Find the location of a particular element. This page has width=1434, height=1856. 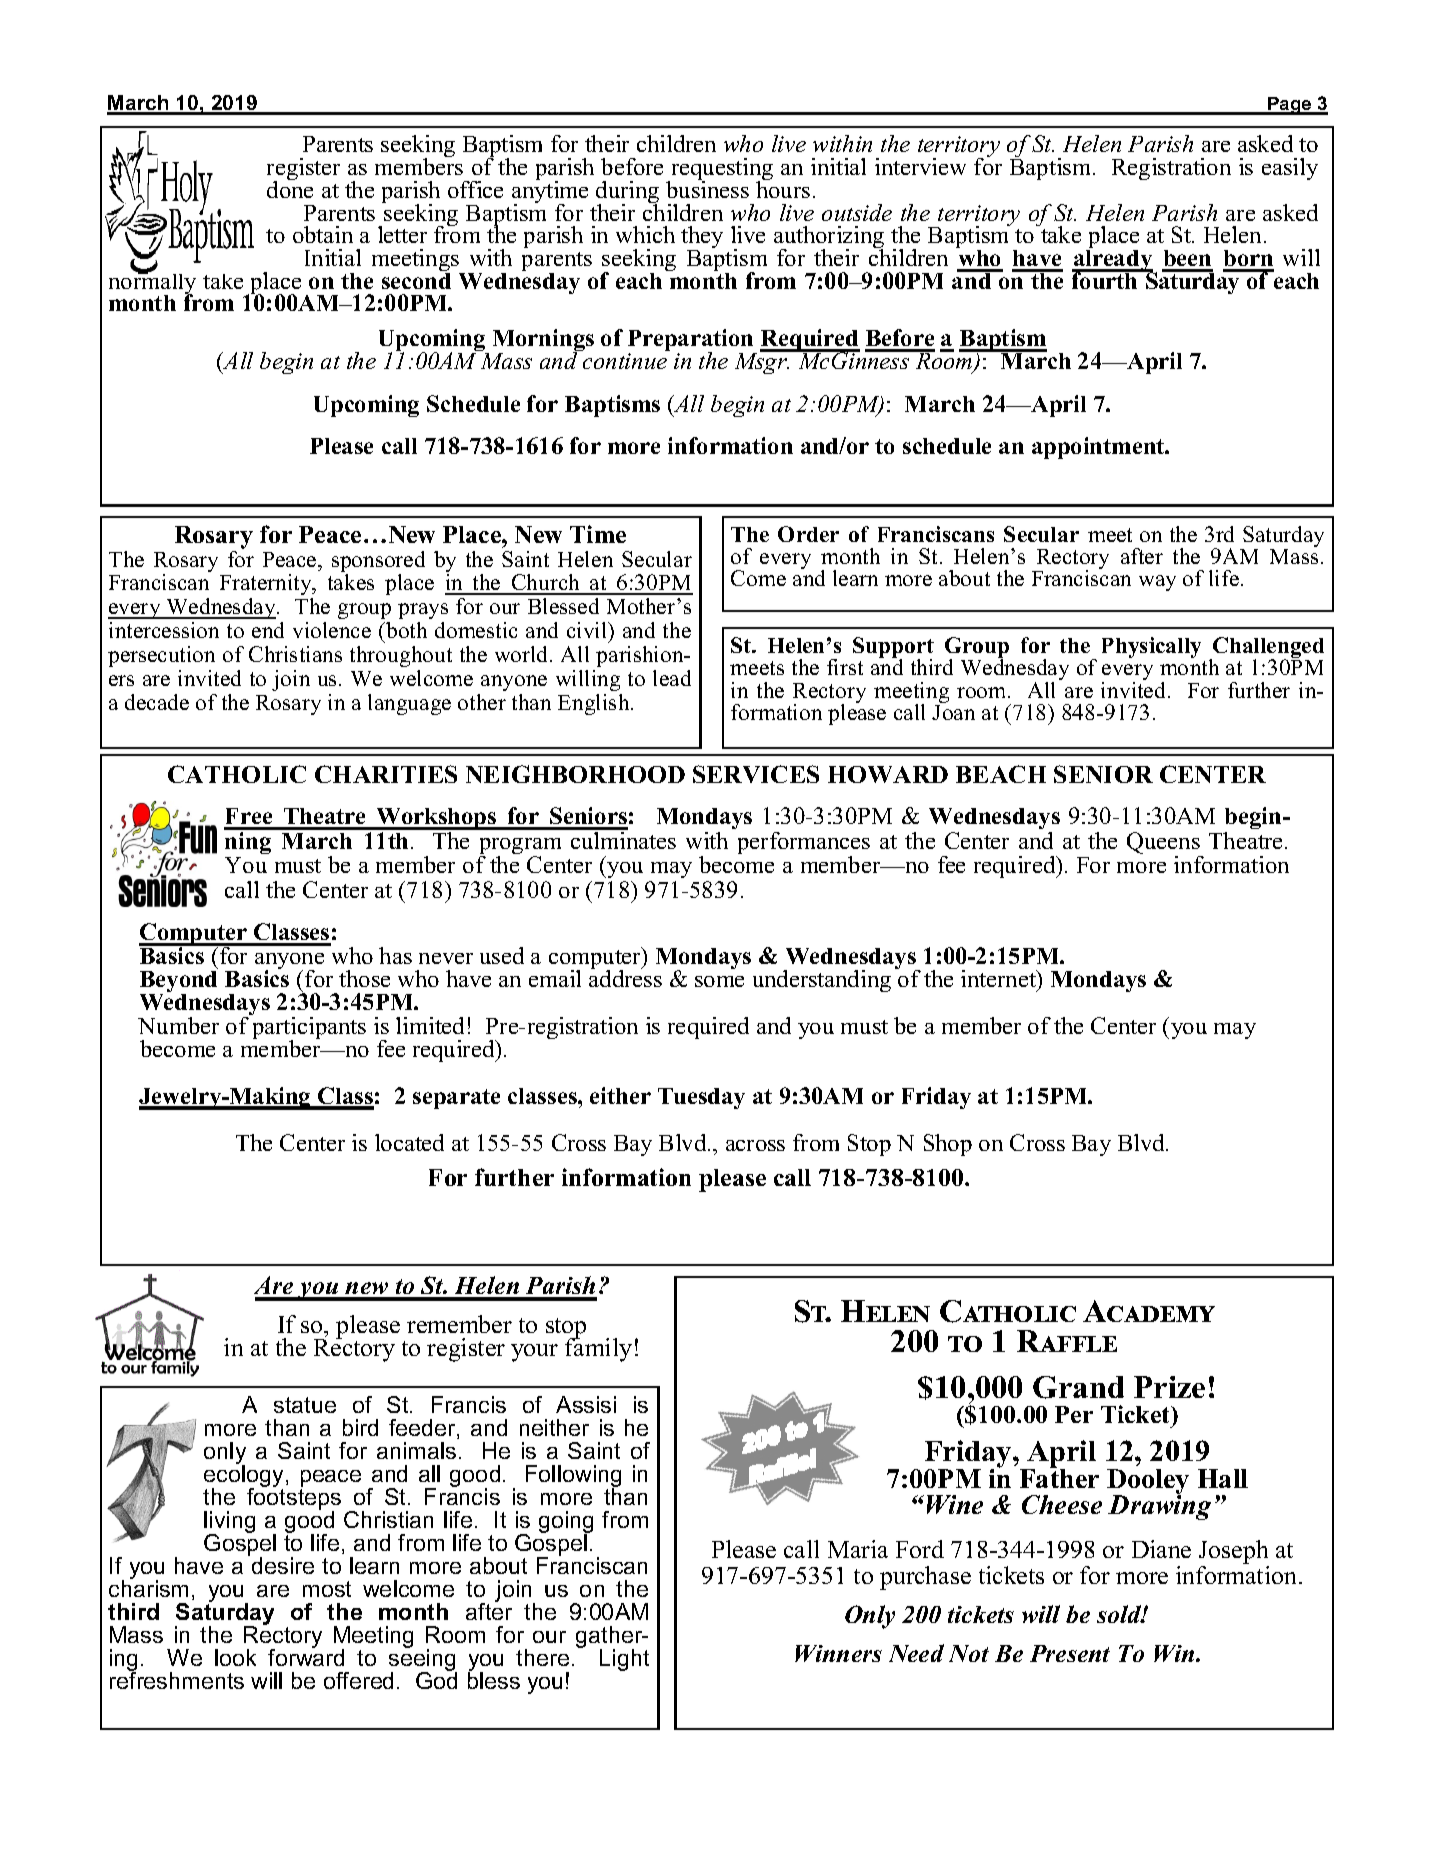

Light is located at coordinates (624, 1660).
